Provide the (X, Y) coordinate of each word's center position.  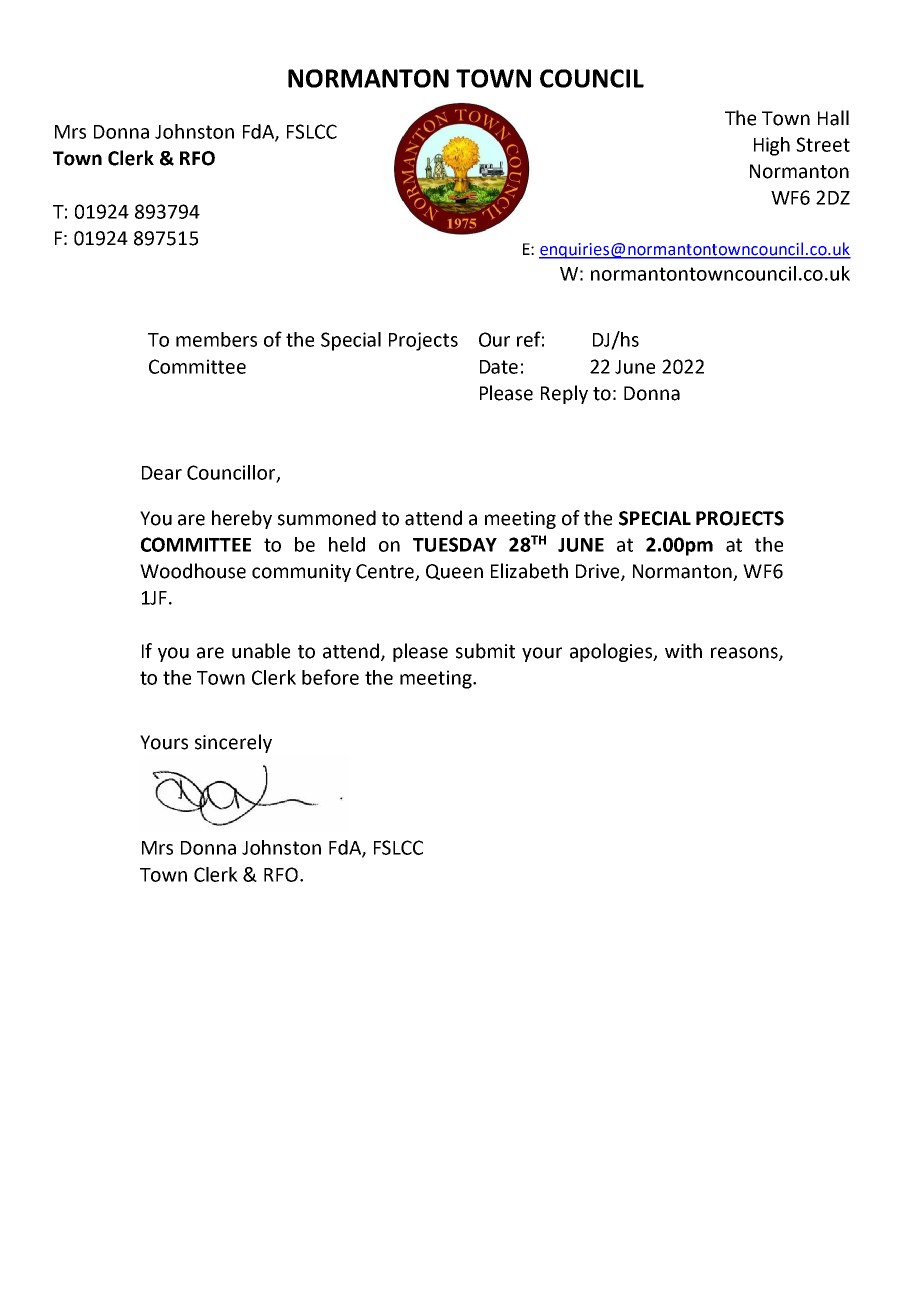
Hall (833, 118)
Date (499, 367)
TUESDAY (455, 544)
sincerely (233, 743)
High (772, 146)
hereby (242, 519)
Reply (564, 394)
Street (823, 144)
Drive (599, 572)
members (216, 339)
